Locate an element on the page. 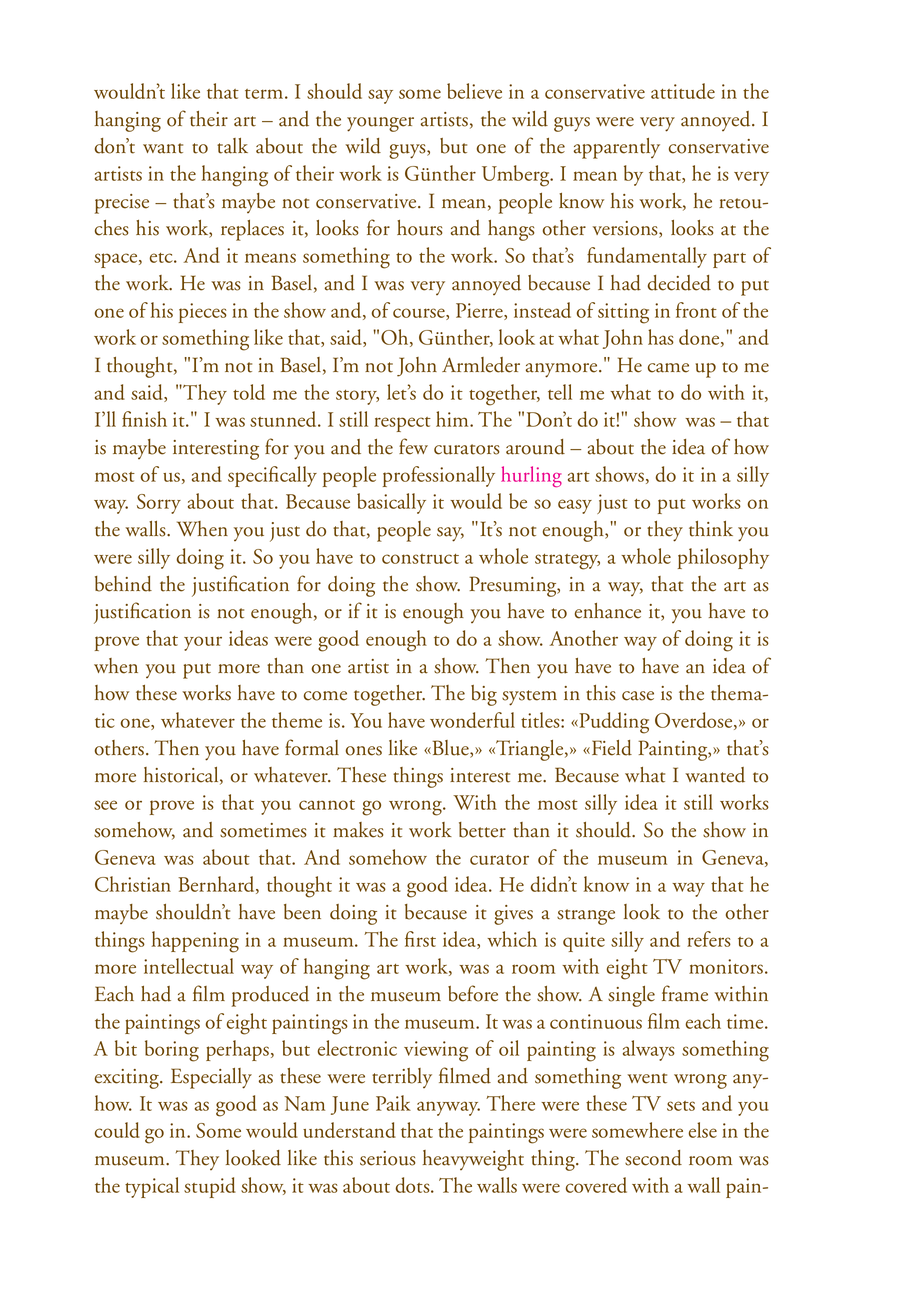  your is located at coordinates (203, 643).
